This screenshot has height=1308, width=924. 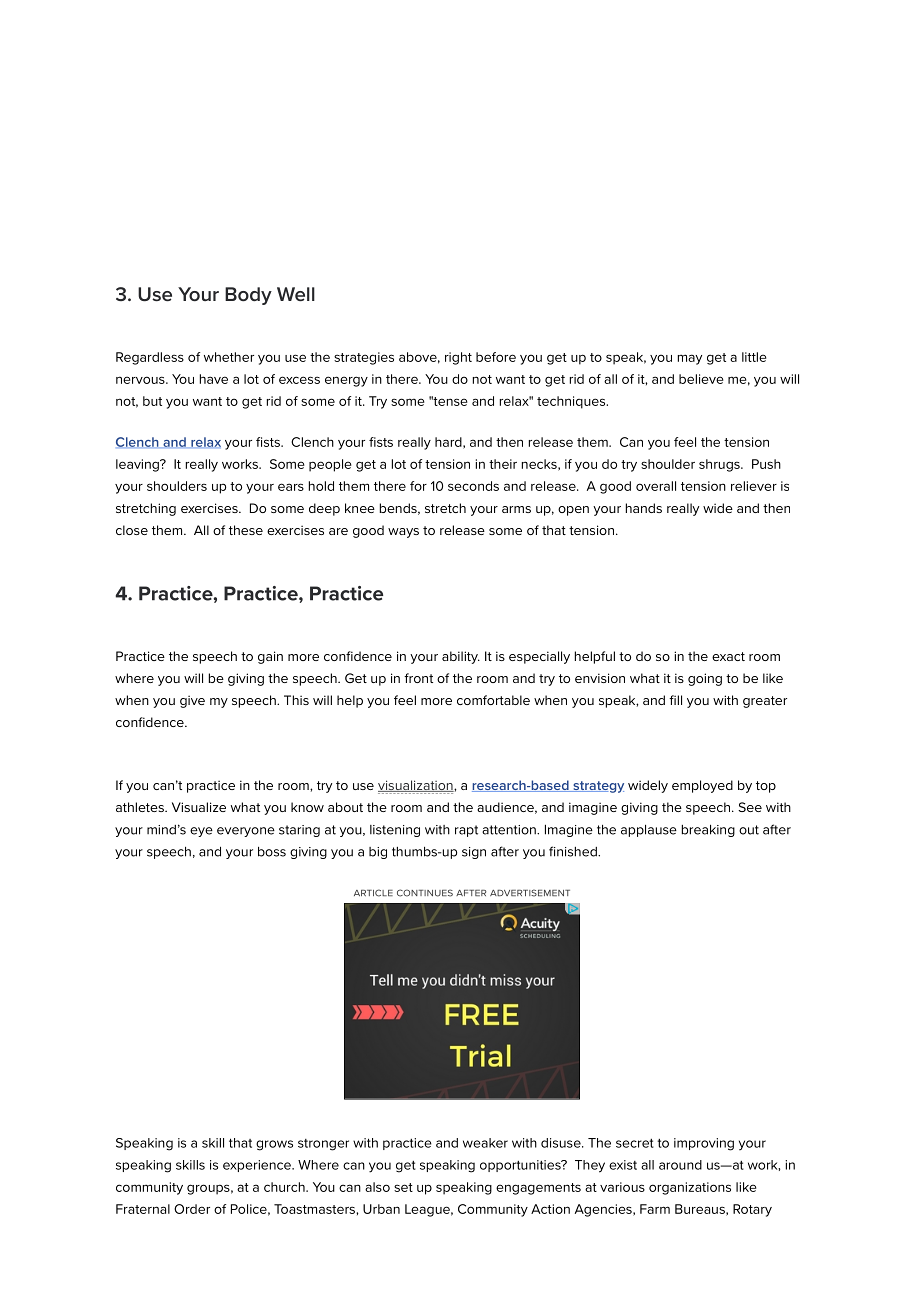 What do you see at coordinates (416, 786) in the screenshot?
I see `visualization` at bounding box center [416, 786].
